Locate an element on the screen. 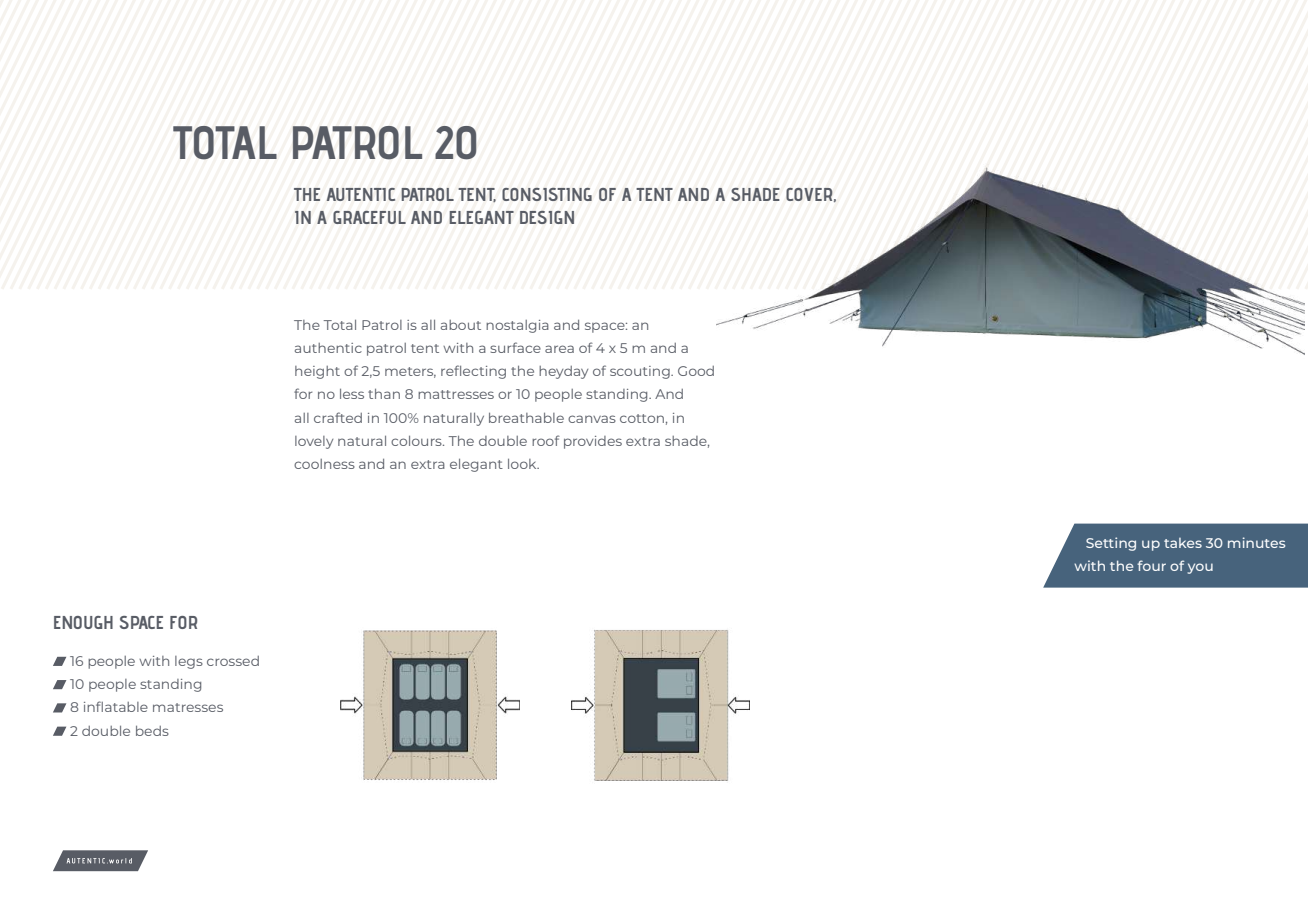 The width and height of the screenshot is (1308, 924). height is located at coordinates (317, 372).
